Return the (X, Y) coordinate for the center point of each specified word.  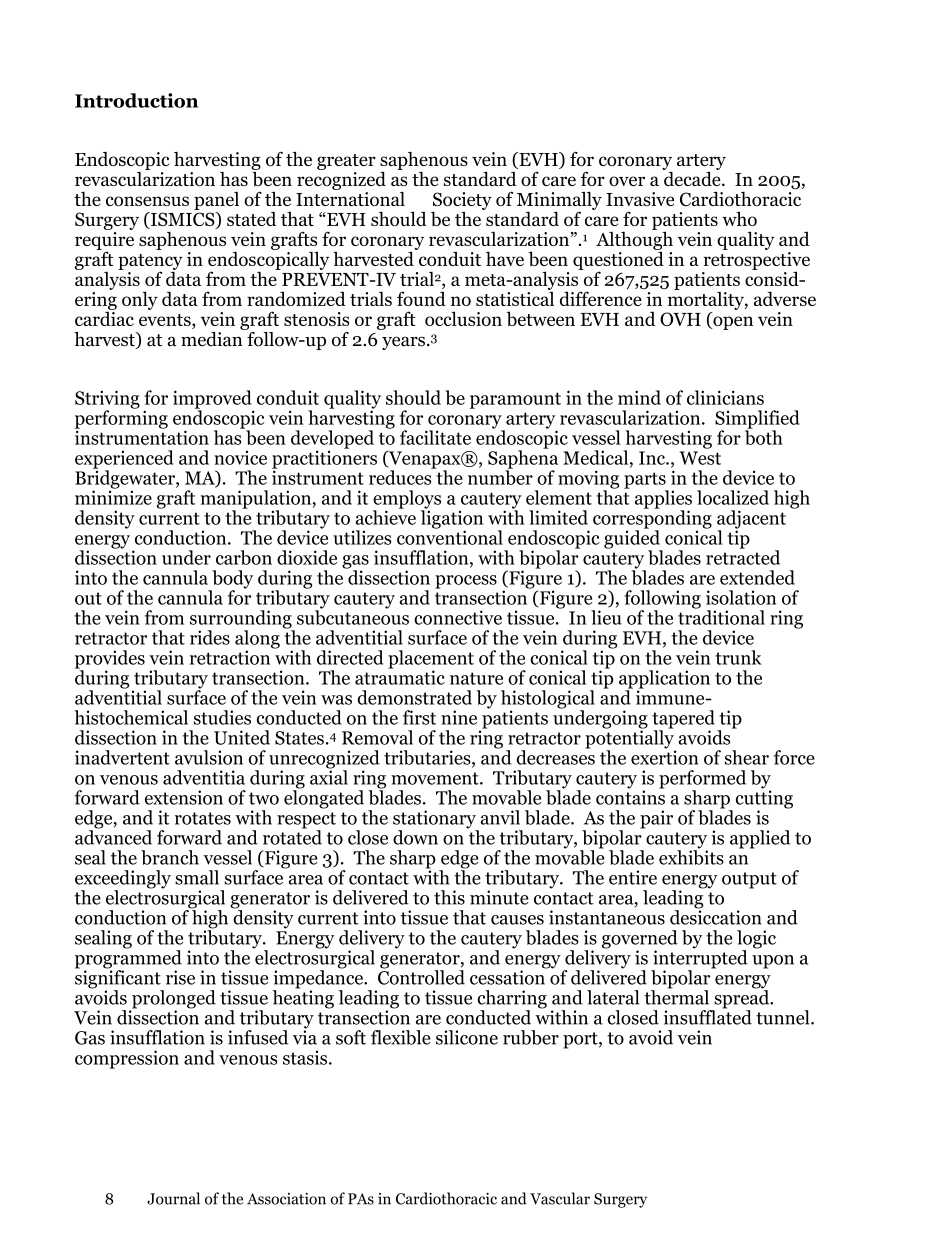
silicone (467, 1037)
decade (693, 177)
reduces (401, 476)
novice (240, 458)
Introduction (136, 100)
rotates (203, 818)
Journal (173, 1198)
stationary (435, 820)
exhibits (691, 856)
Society (462, 201)
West (700, 458)
